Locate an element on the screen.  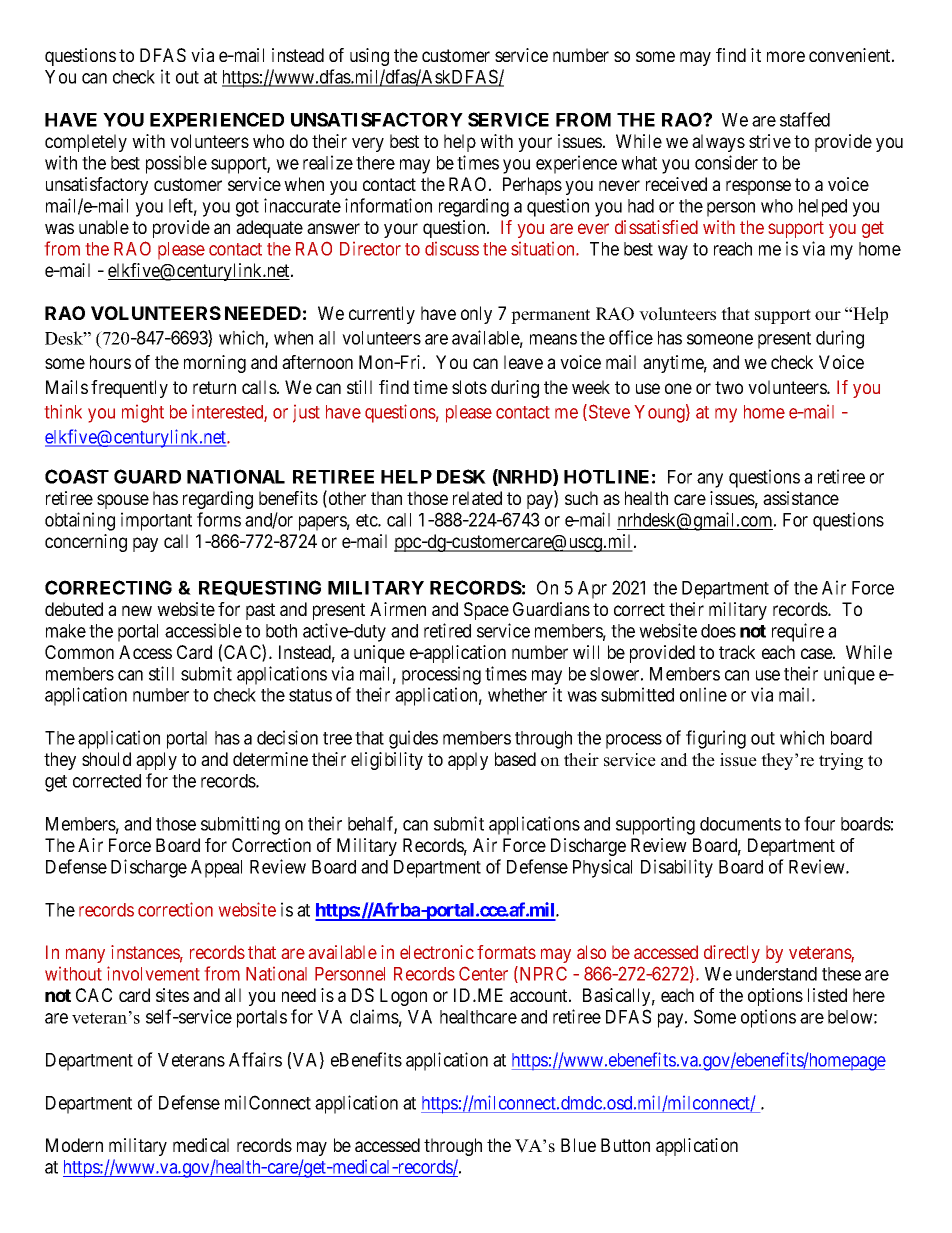
completely is located at coordinates (86, 143).
